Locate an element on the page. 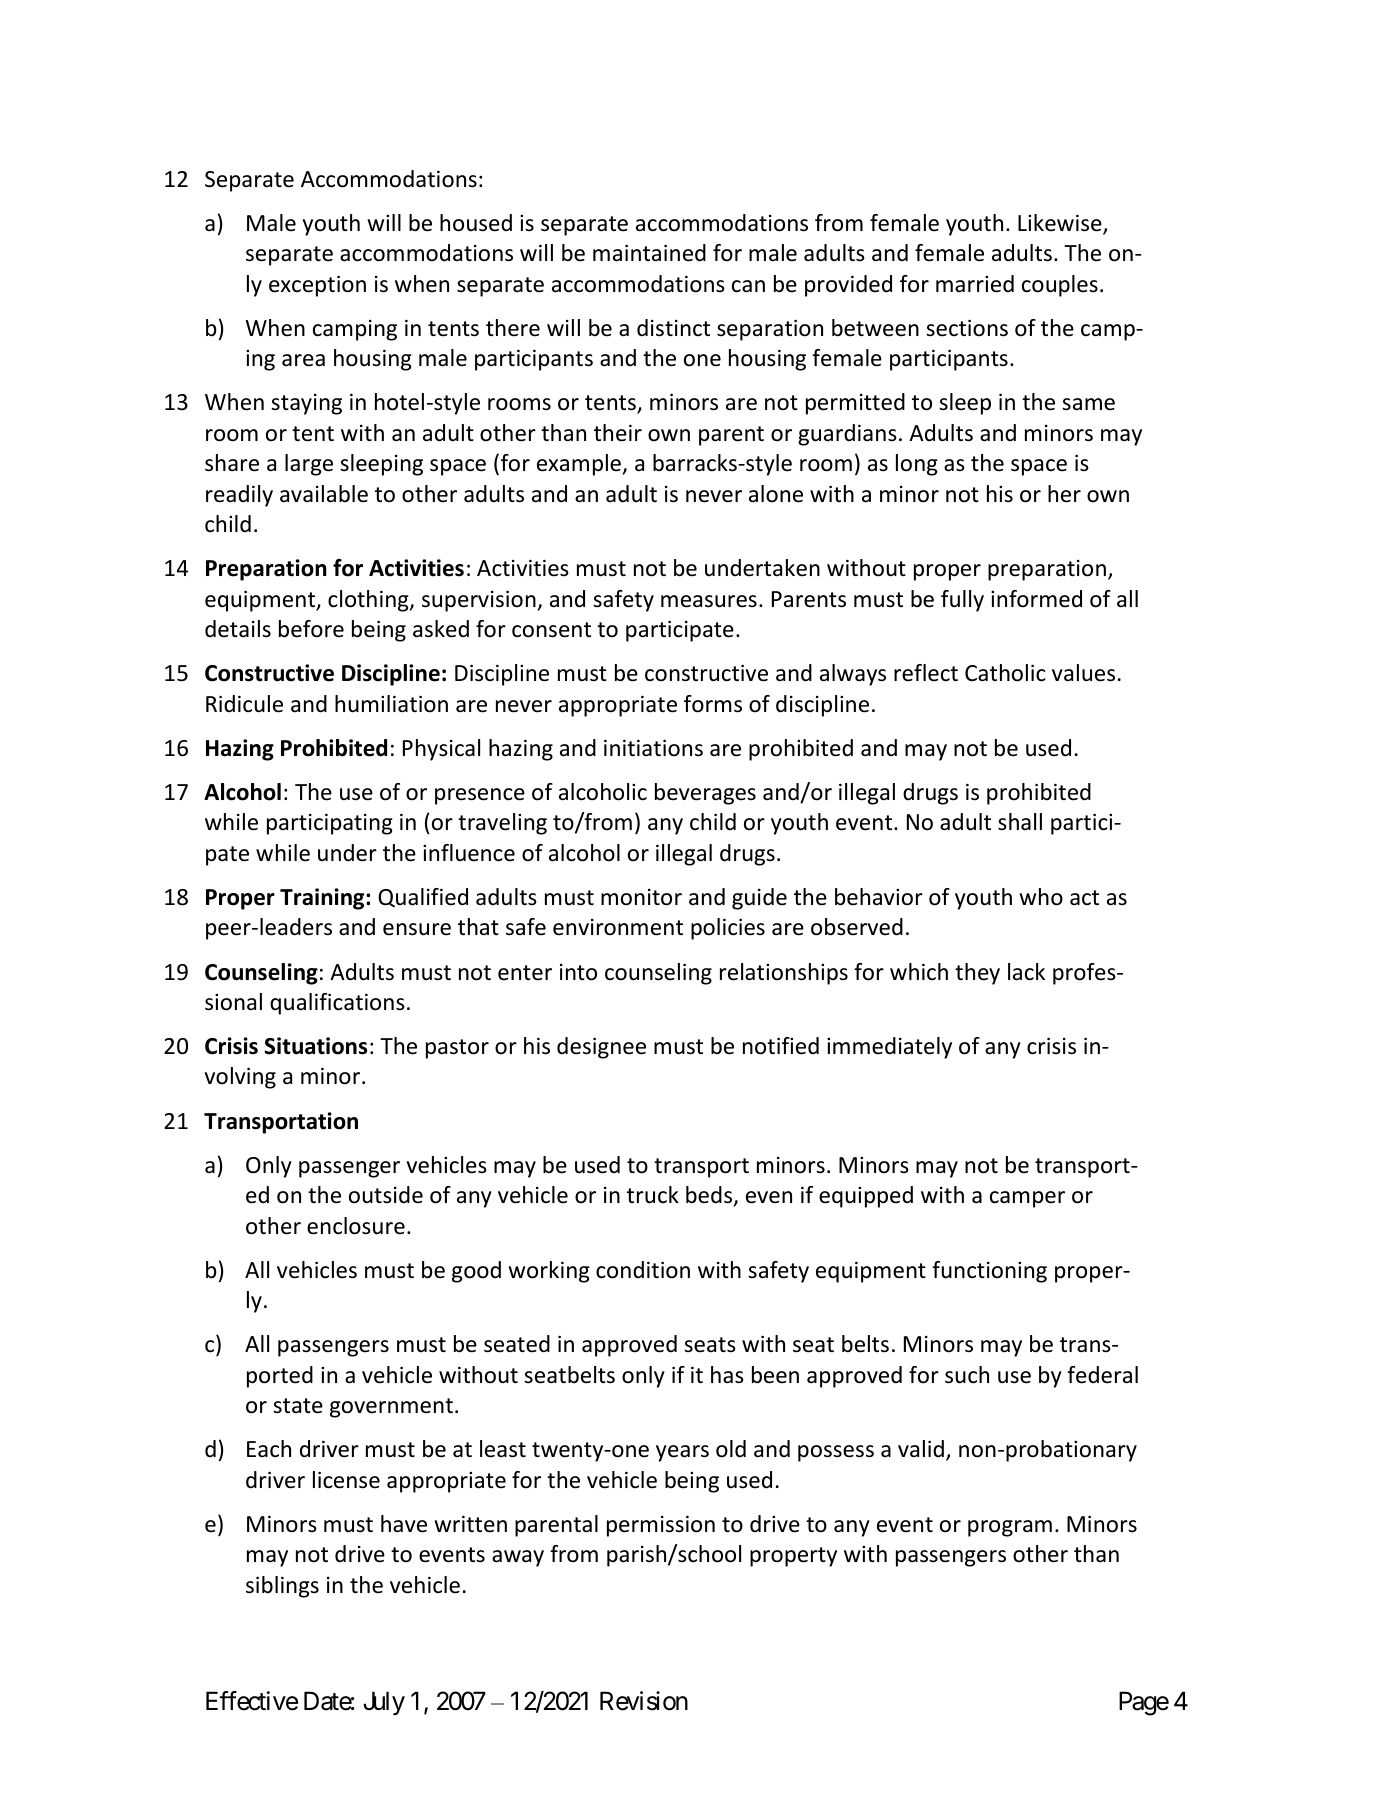 Image resolution: width=1389 pixels, height=1797 pixels. maintained is located at coordinates (649, 253).
